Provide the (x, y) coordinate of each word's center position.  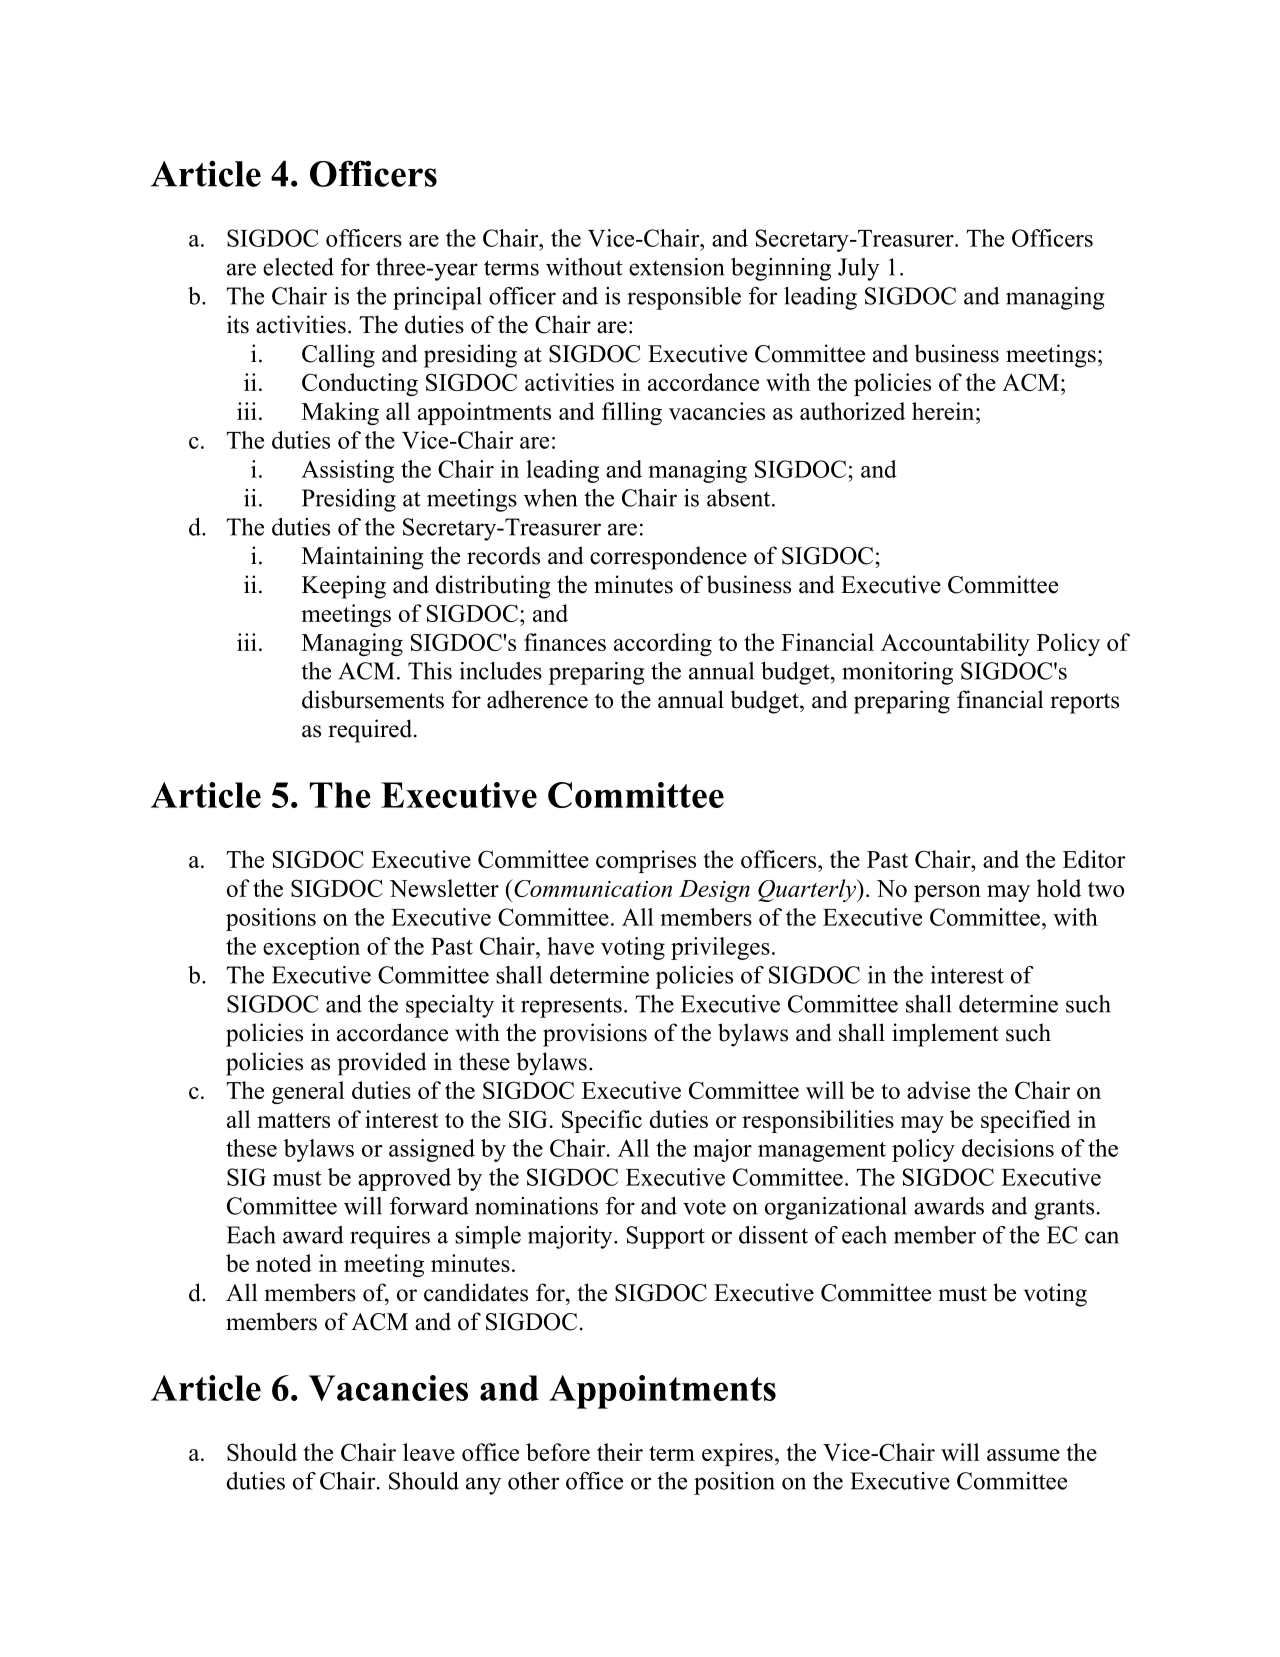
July (859, 269)
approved (404, 1179)
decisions (1008, 1148)
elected (298, 267)
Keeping (344, 587)
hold (1059, 888)
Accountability (955, 644)
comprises (646, 861)
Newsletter (444, 888)
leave (429, 1452)
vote (704, 1207)
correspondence (668, 558)
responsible (684, 298)
